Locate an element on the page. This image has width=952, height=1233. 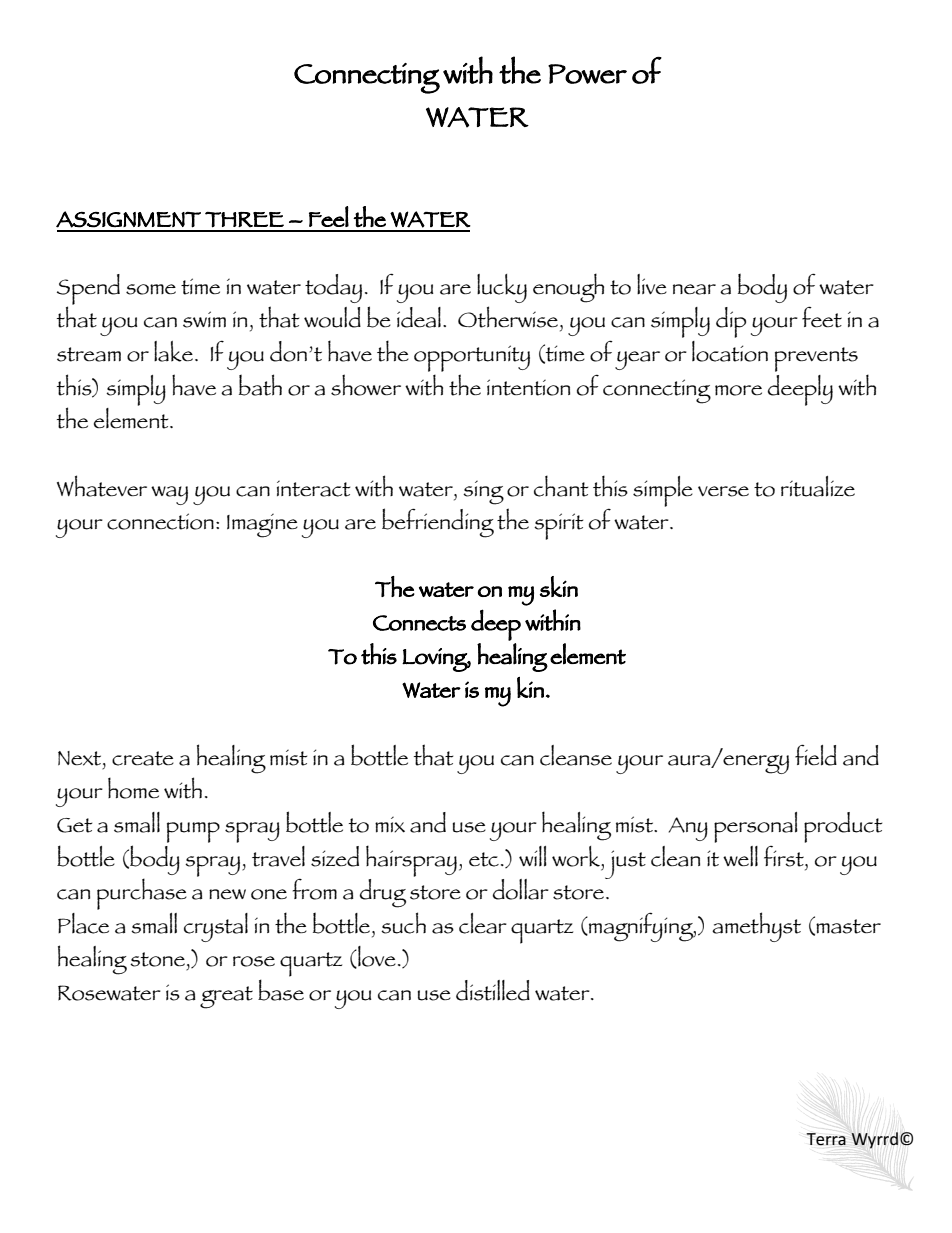
ASSIGNMENT is located at coordinates (128, 219).
